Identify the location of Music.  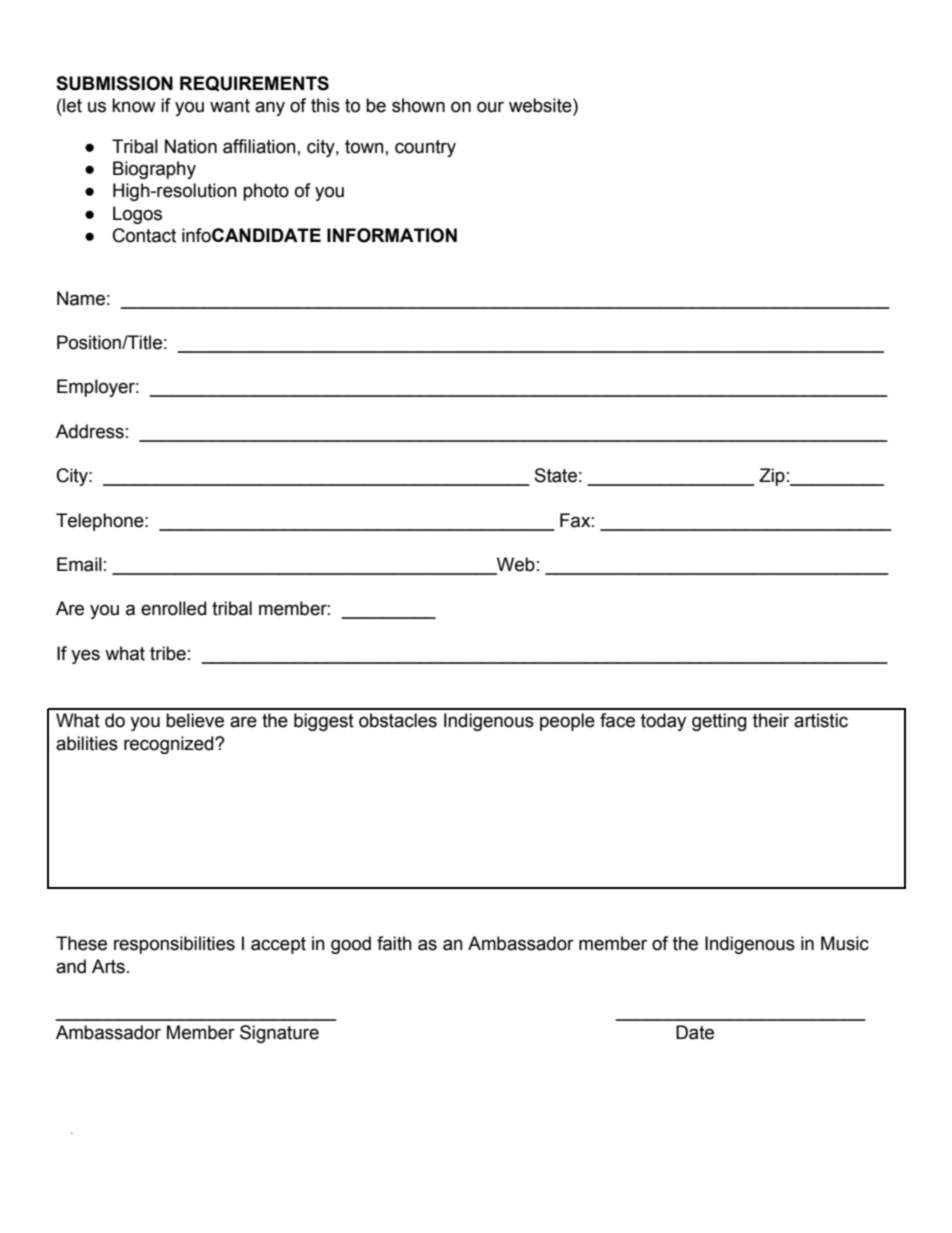
(845, 943).
